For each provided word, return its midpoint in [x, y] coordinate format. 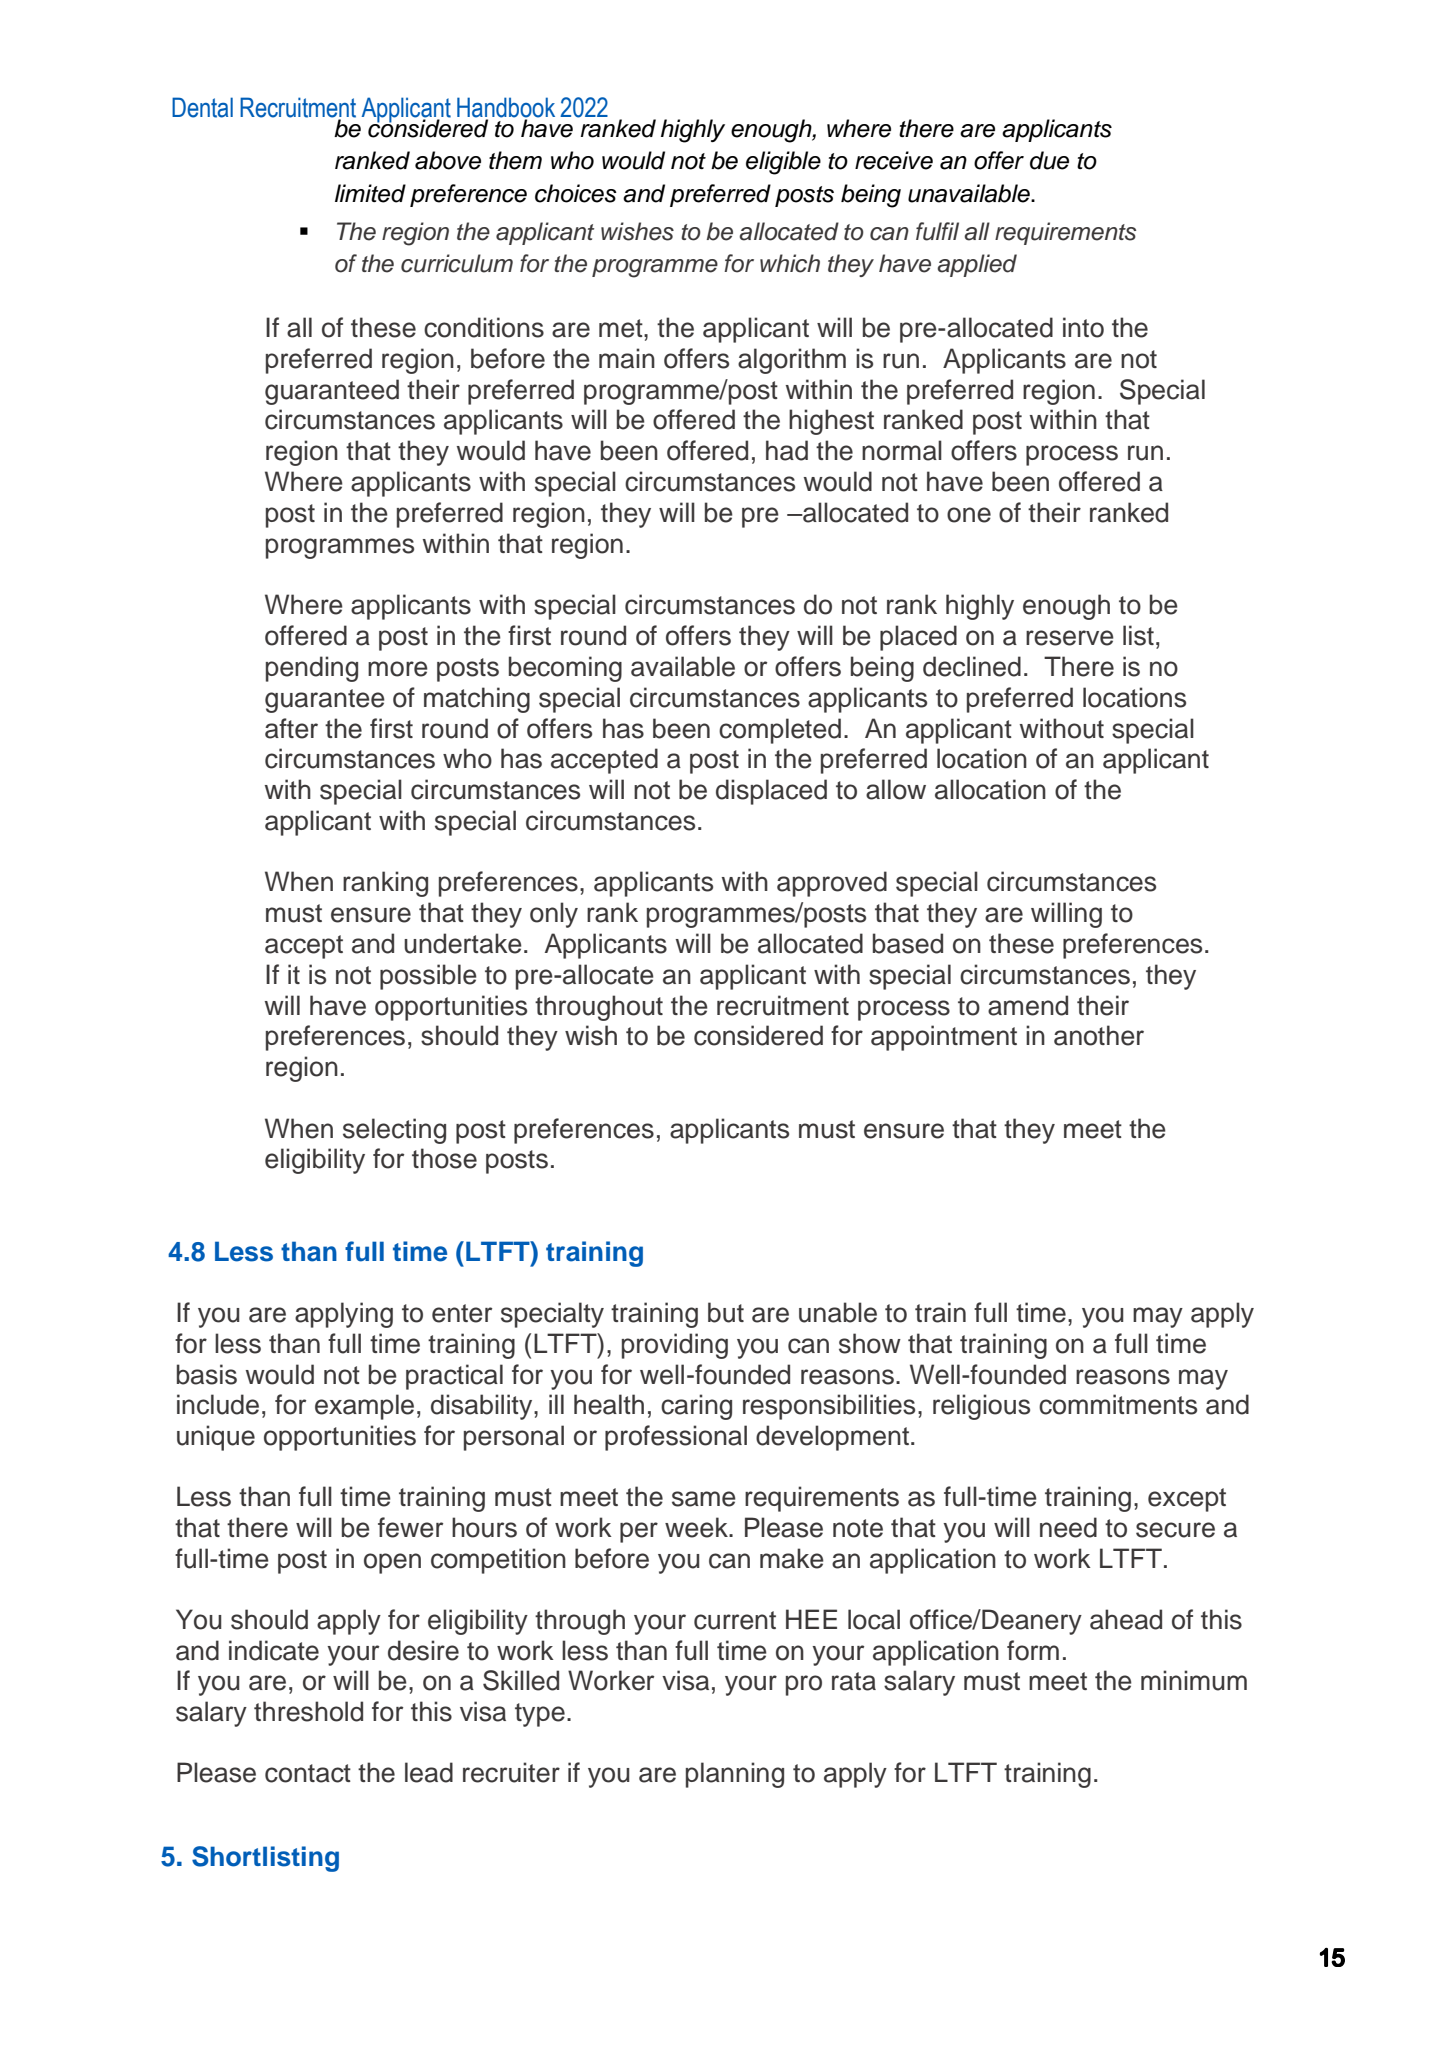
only [554, 915]
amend [1028, 1005]
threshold [308, 1711]
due [1049, 160]
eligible [783, 163]
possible [428, 977]
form [1033, 1650]
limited [370, 193]
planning [735, 1775]
